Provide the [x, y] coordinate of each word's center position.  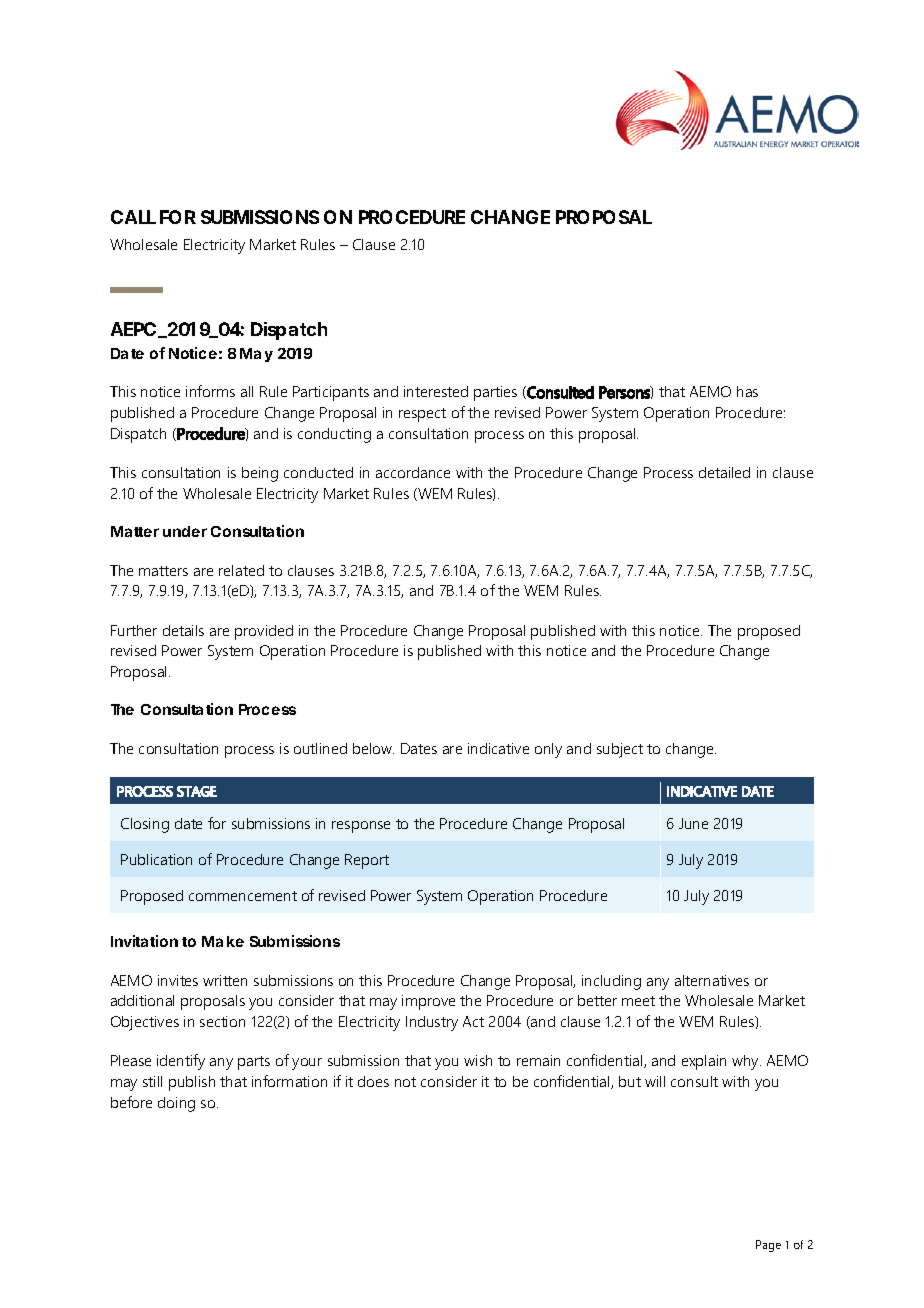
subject [620, 750]
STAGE [197, 791]
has [747, 391]
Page [768, 1246]
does [373, 1081]
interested [436, 391]
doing [176, 1104]
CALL [133, 217]
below [373, 748]
